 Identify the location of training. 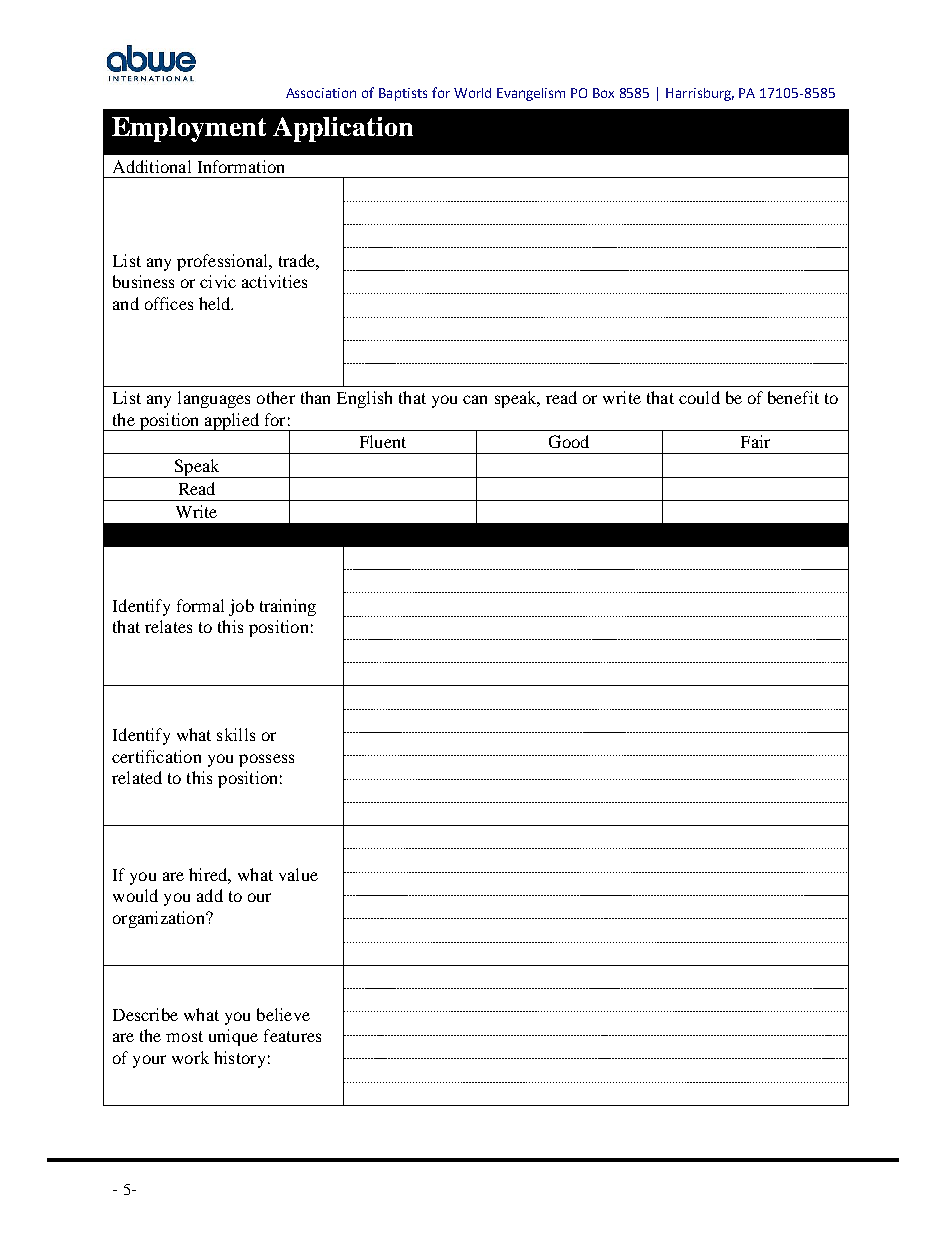
(288, 607).
